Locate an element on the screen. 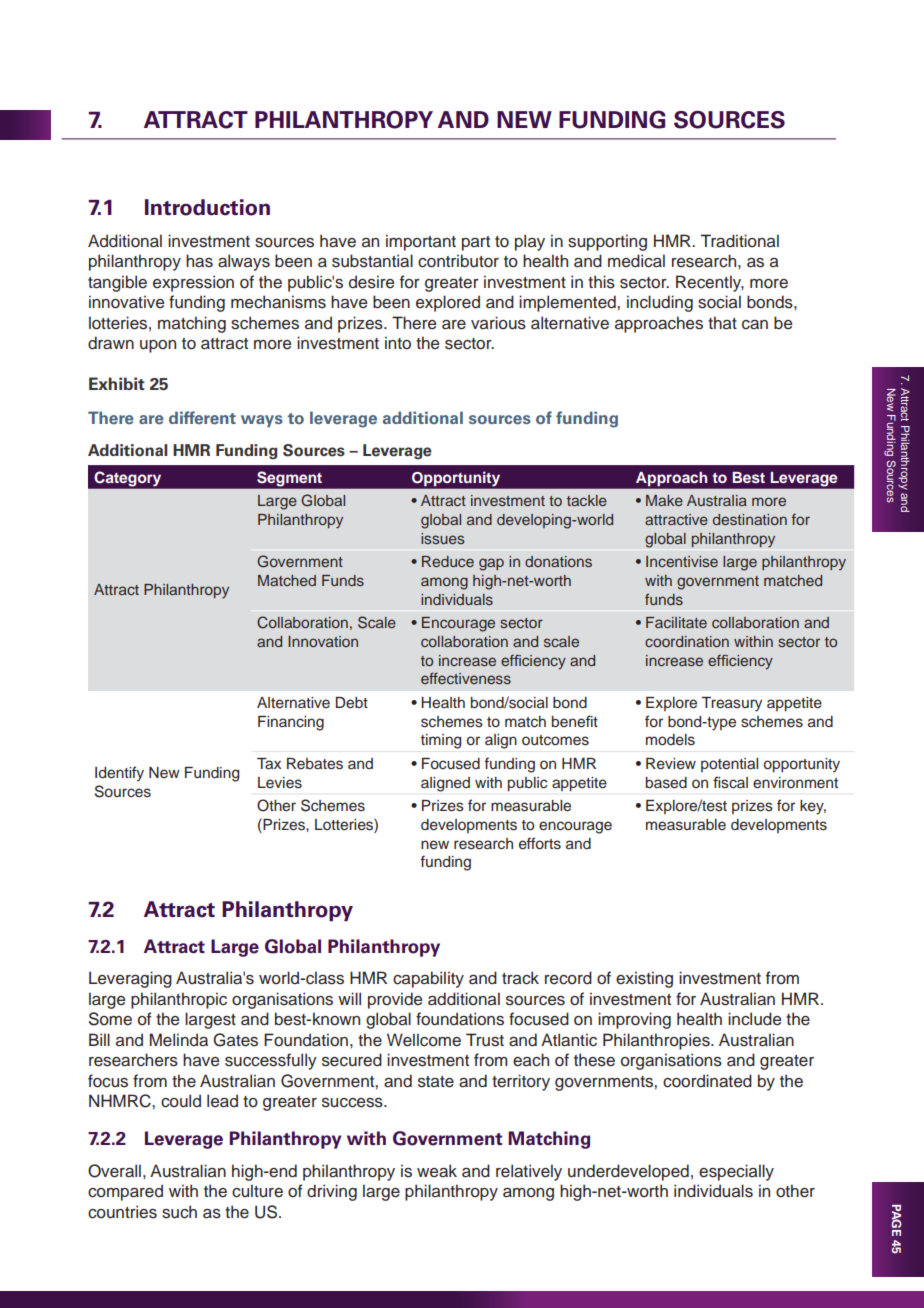 Image resolution: width=924 pixels, height=1308 pixels. has is located at coordinates (199, 261).
